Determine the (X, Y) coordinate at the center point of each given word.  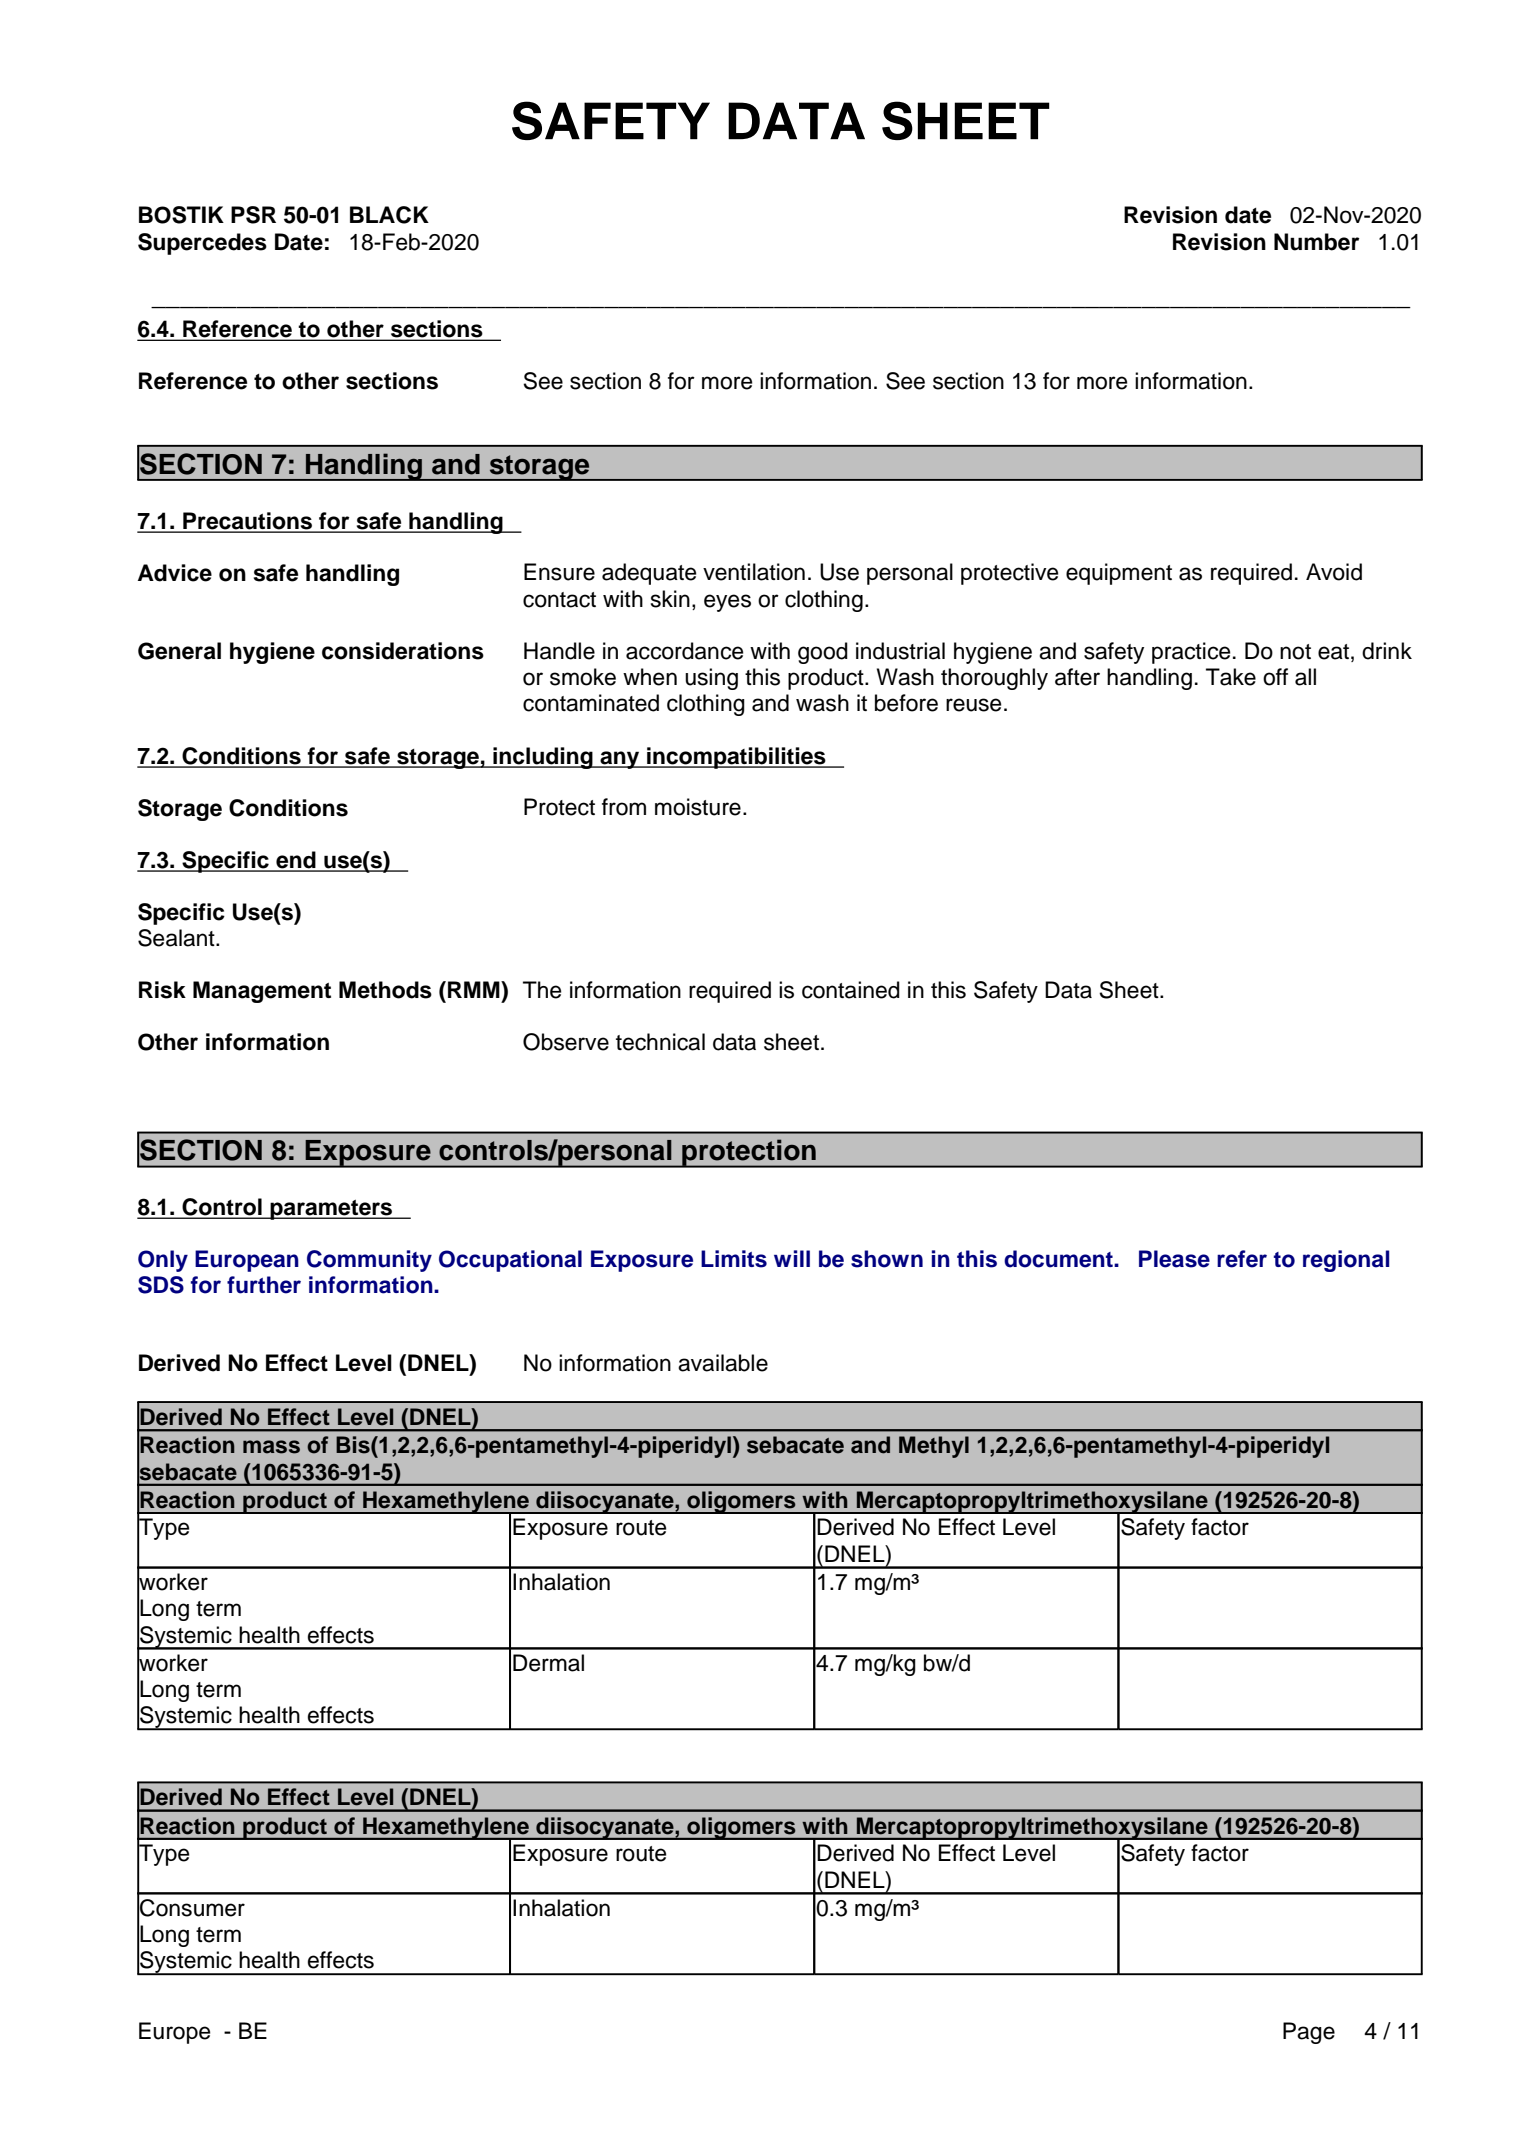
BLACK (389, 215)
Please (1174, 1259)
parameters (332, 1210)
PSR (253, 215)
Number (1316, 242)
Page (1309, 2033)
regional (1346, 1261)
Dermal (548, 1663)
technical (660, 1042)
